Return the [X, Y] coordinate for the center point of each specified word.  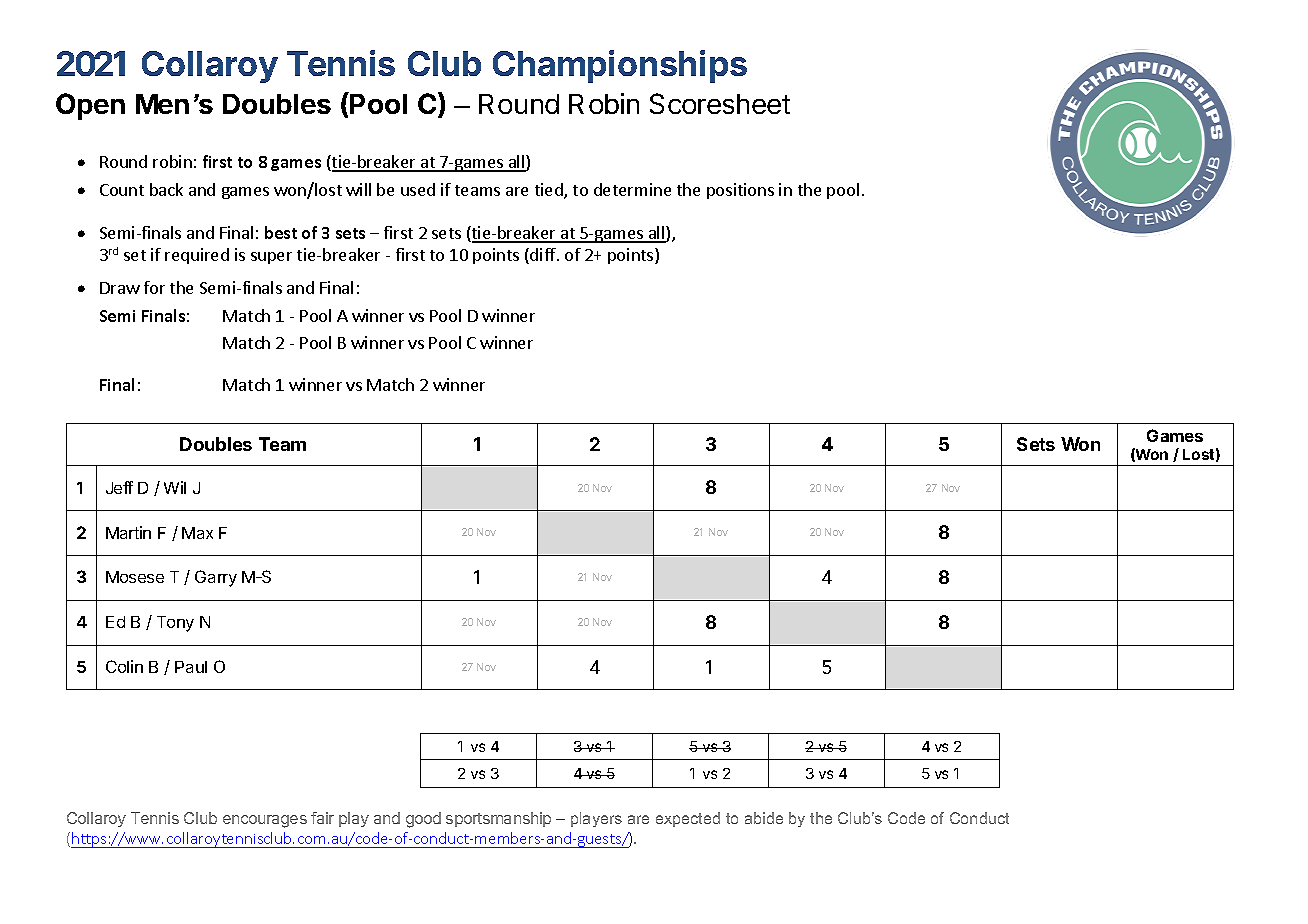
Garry [216, 578]
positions [740, 191]
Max [197, 533]
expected [688, 819]
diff [543, 256]
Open [90, 106]
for [154, 287]
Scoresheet [720, 103]
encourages [265, 821]
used [418, 189]
